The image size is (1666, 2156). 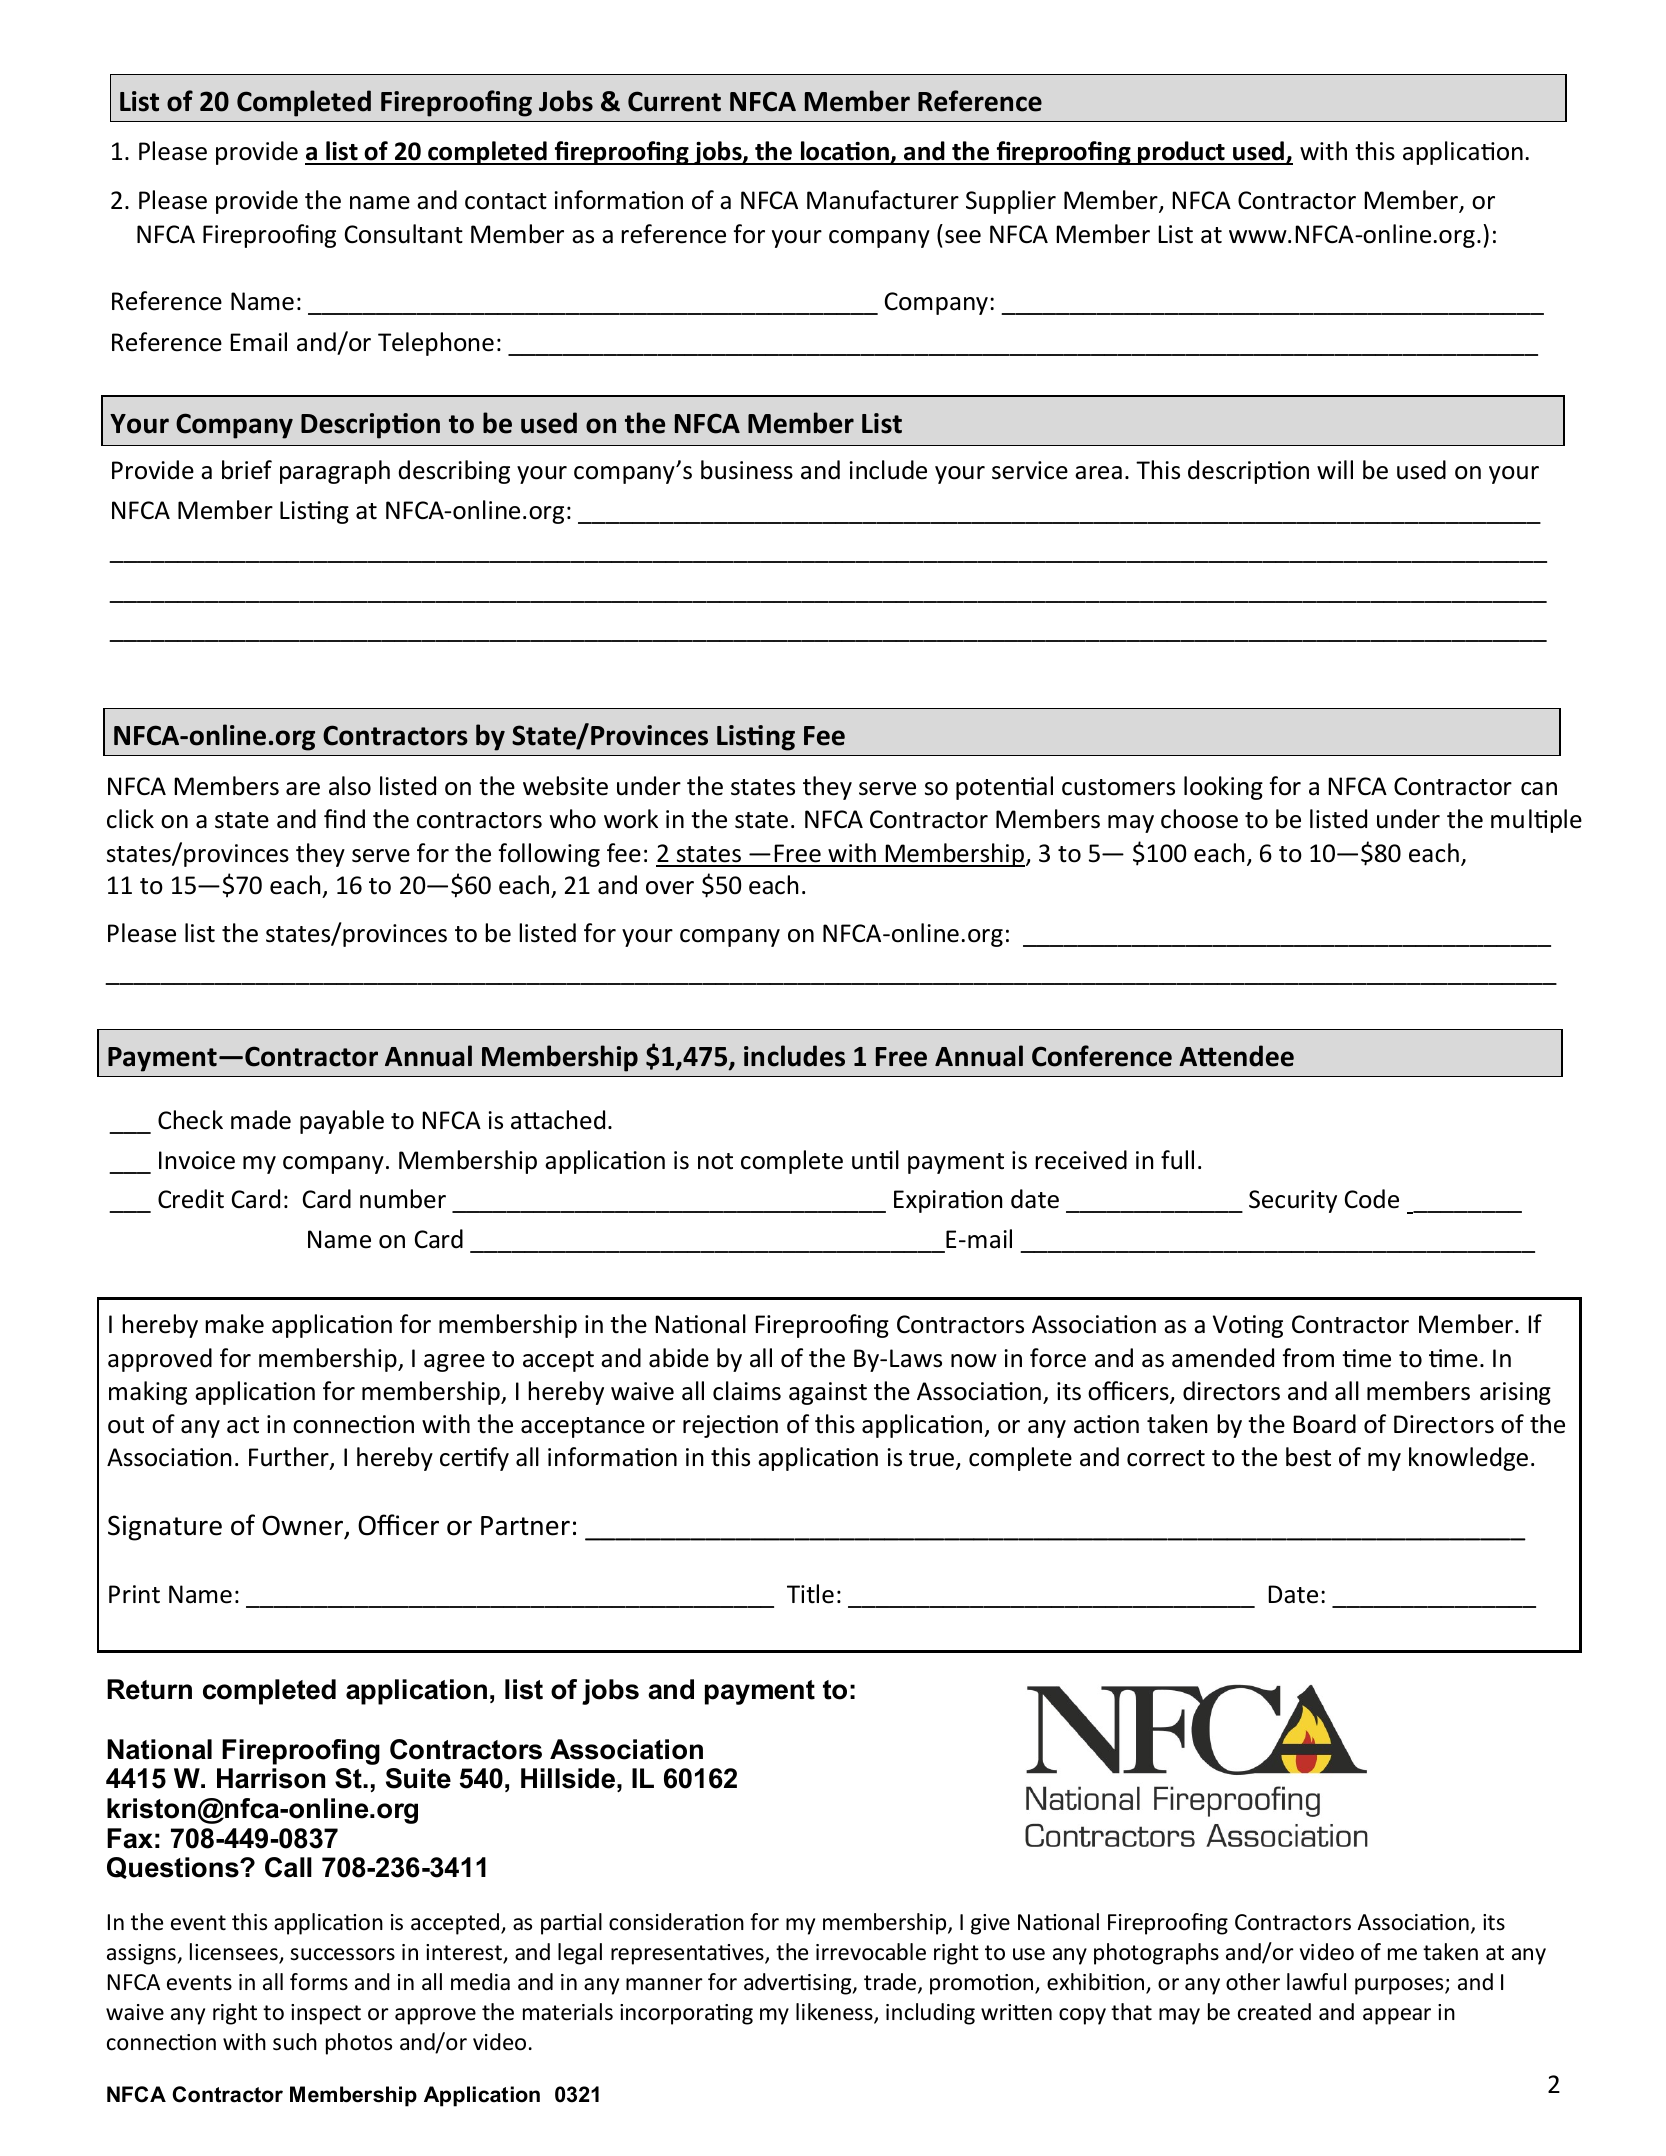 What do you see at coordinates (799, 1984) in the document?
I see `advertising` at bounding box center [799, 1984].
